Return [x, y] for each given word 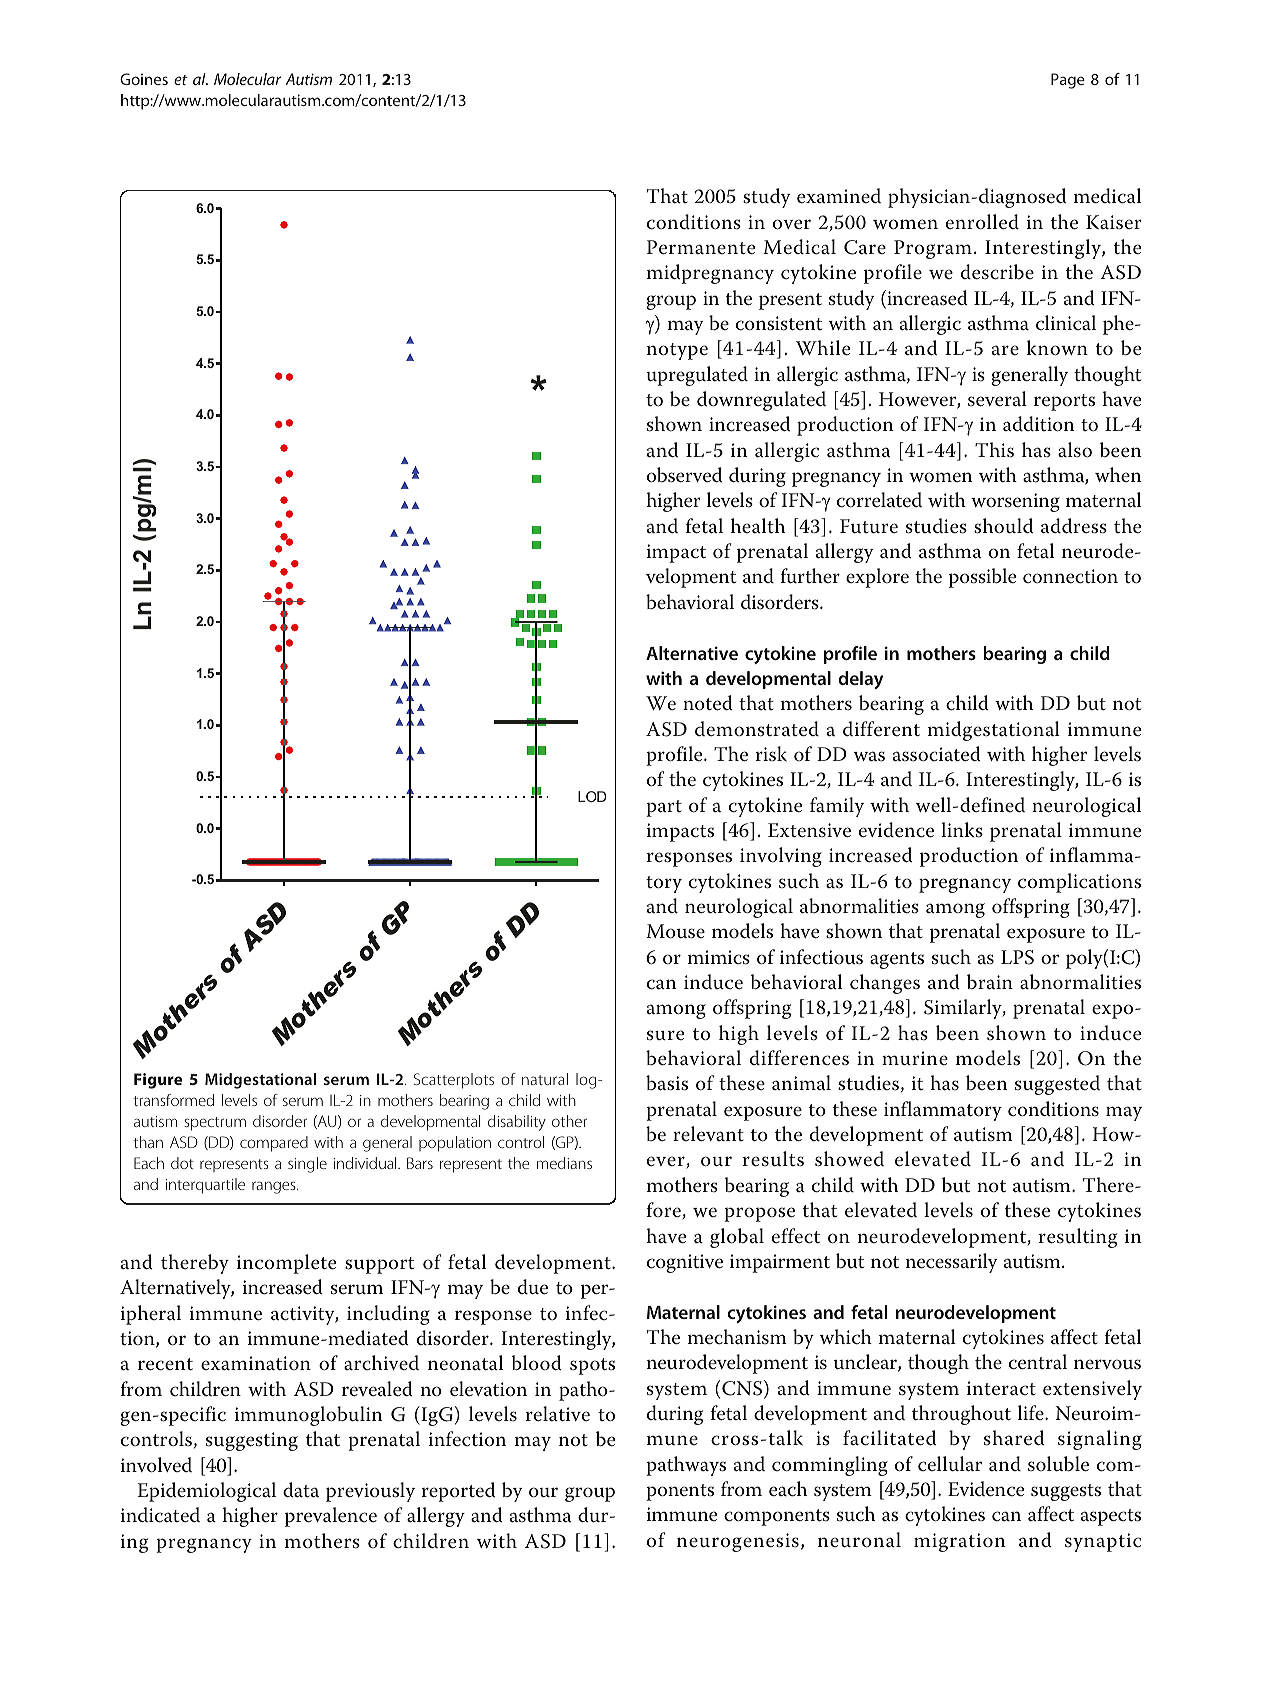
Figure [158, 1081]
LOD [592, 796]
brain [990, 982]
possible [982, 578]
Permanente [701, 247]
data [301, 1490]
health [758, 525]
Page [1068, 81]
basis [667, 1083]
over [792, 224]
